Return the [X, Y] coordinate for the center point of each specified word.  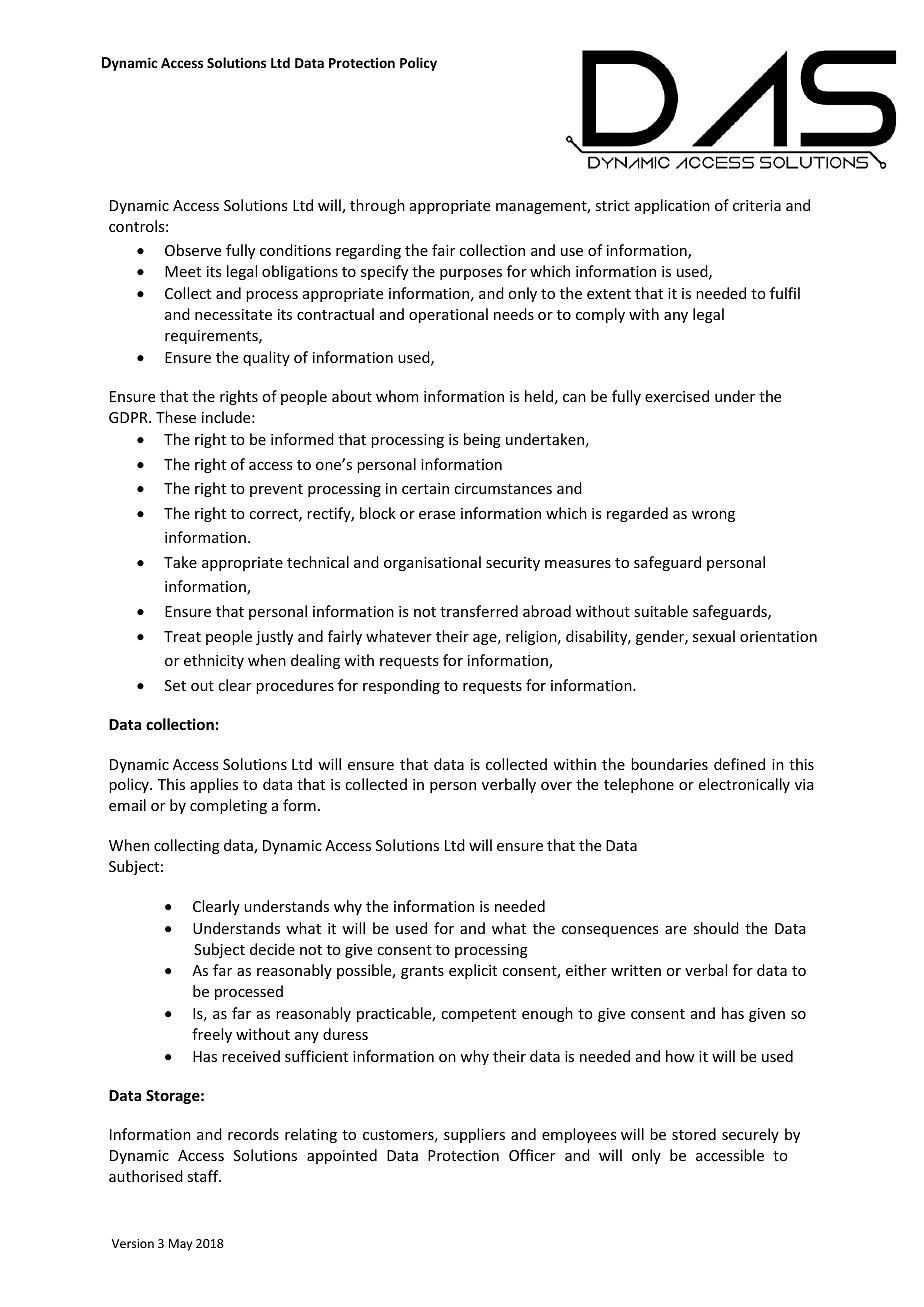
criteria [757, 205]
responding [401, 686]
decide [272, 949]
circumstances [503, 488]
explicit [473, 971]
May [180, 1245]
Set [175, 685]
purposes [471, 274]
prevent [276, 490]
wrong [713, 516]
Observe [193, 250]
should [716, 928]
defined [739, 764]
